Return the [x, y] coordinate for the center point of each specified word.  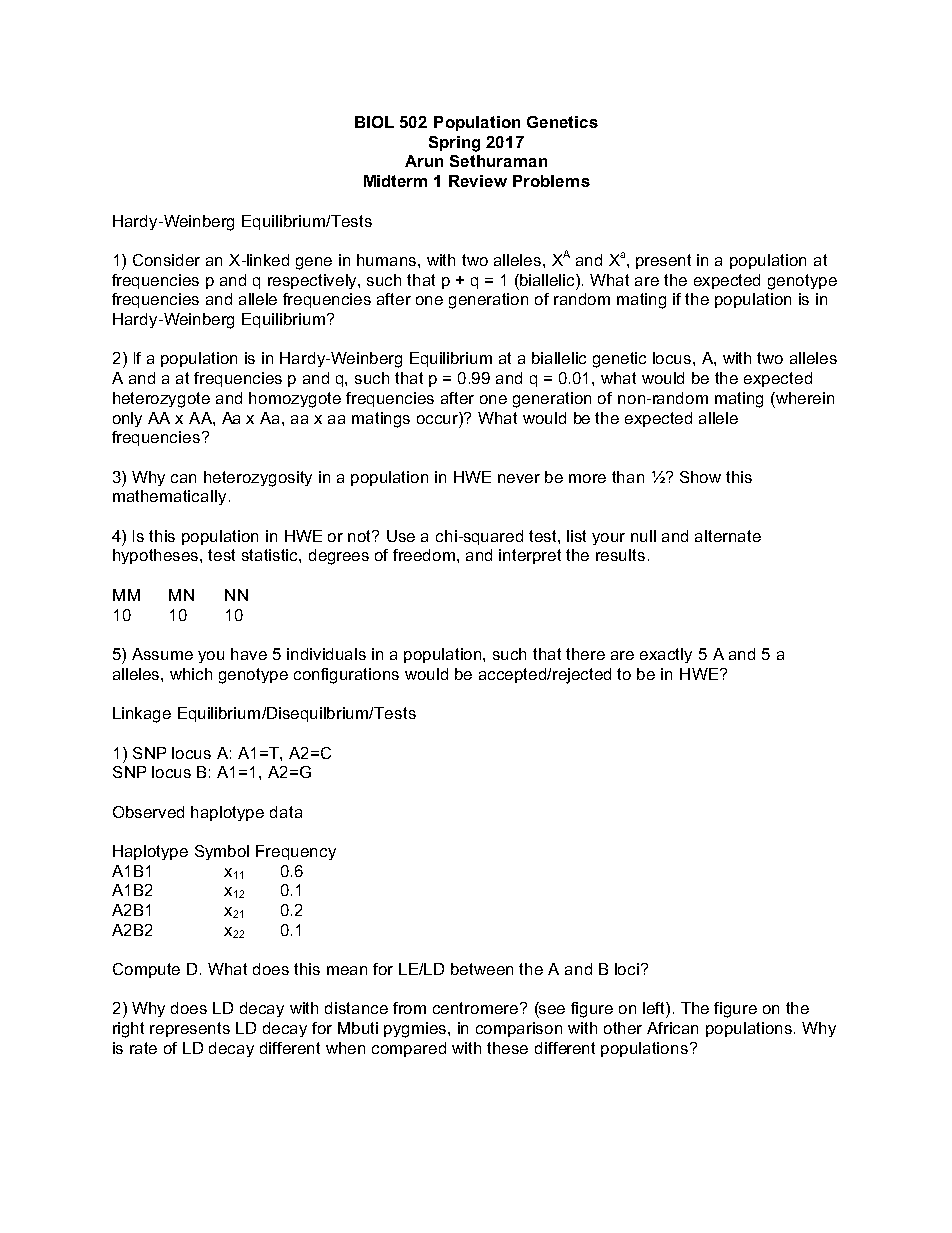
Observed [148, 812]
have [249, 654]
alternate [728, 536]
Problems [551, 181]
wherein [804, 398]
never [519, 478]
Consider [166, 260]
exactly [666, 655]
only [127, 419]
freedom [425, 555]
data [286, 812]
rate [143, 1048]
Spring [454, 144]
